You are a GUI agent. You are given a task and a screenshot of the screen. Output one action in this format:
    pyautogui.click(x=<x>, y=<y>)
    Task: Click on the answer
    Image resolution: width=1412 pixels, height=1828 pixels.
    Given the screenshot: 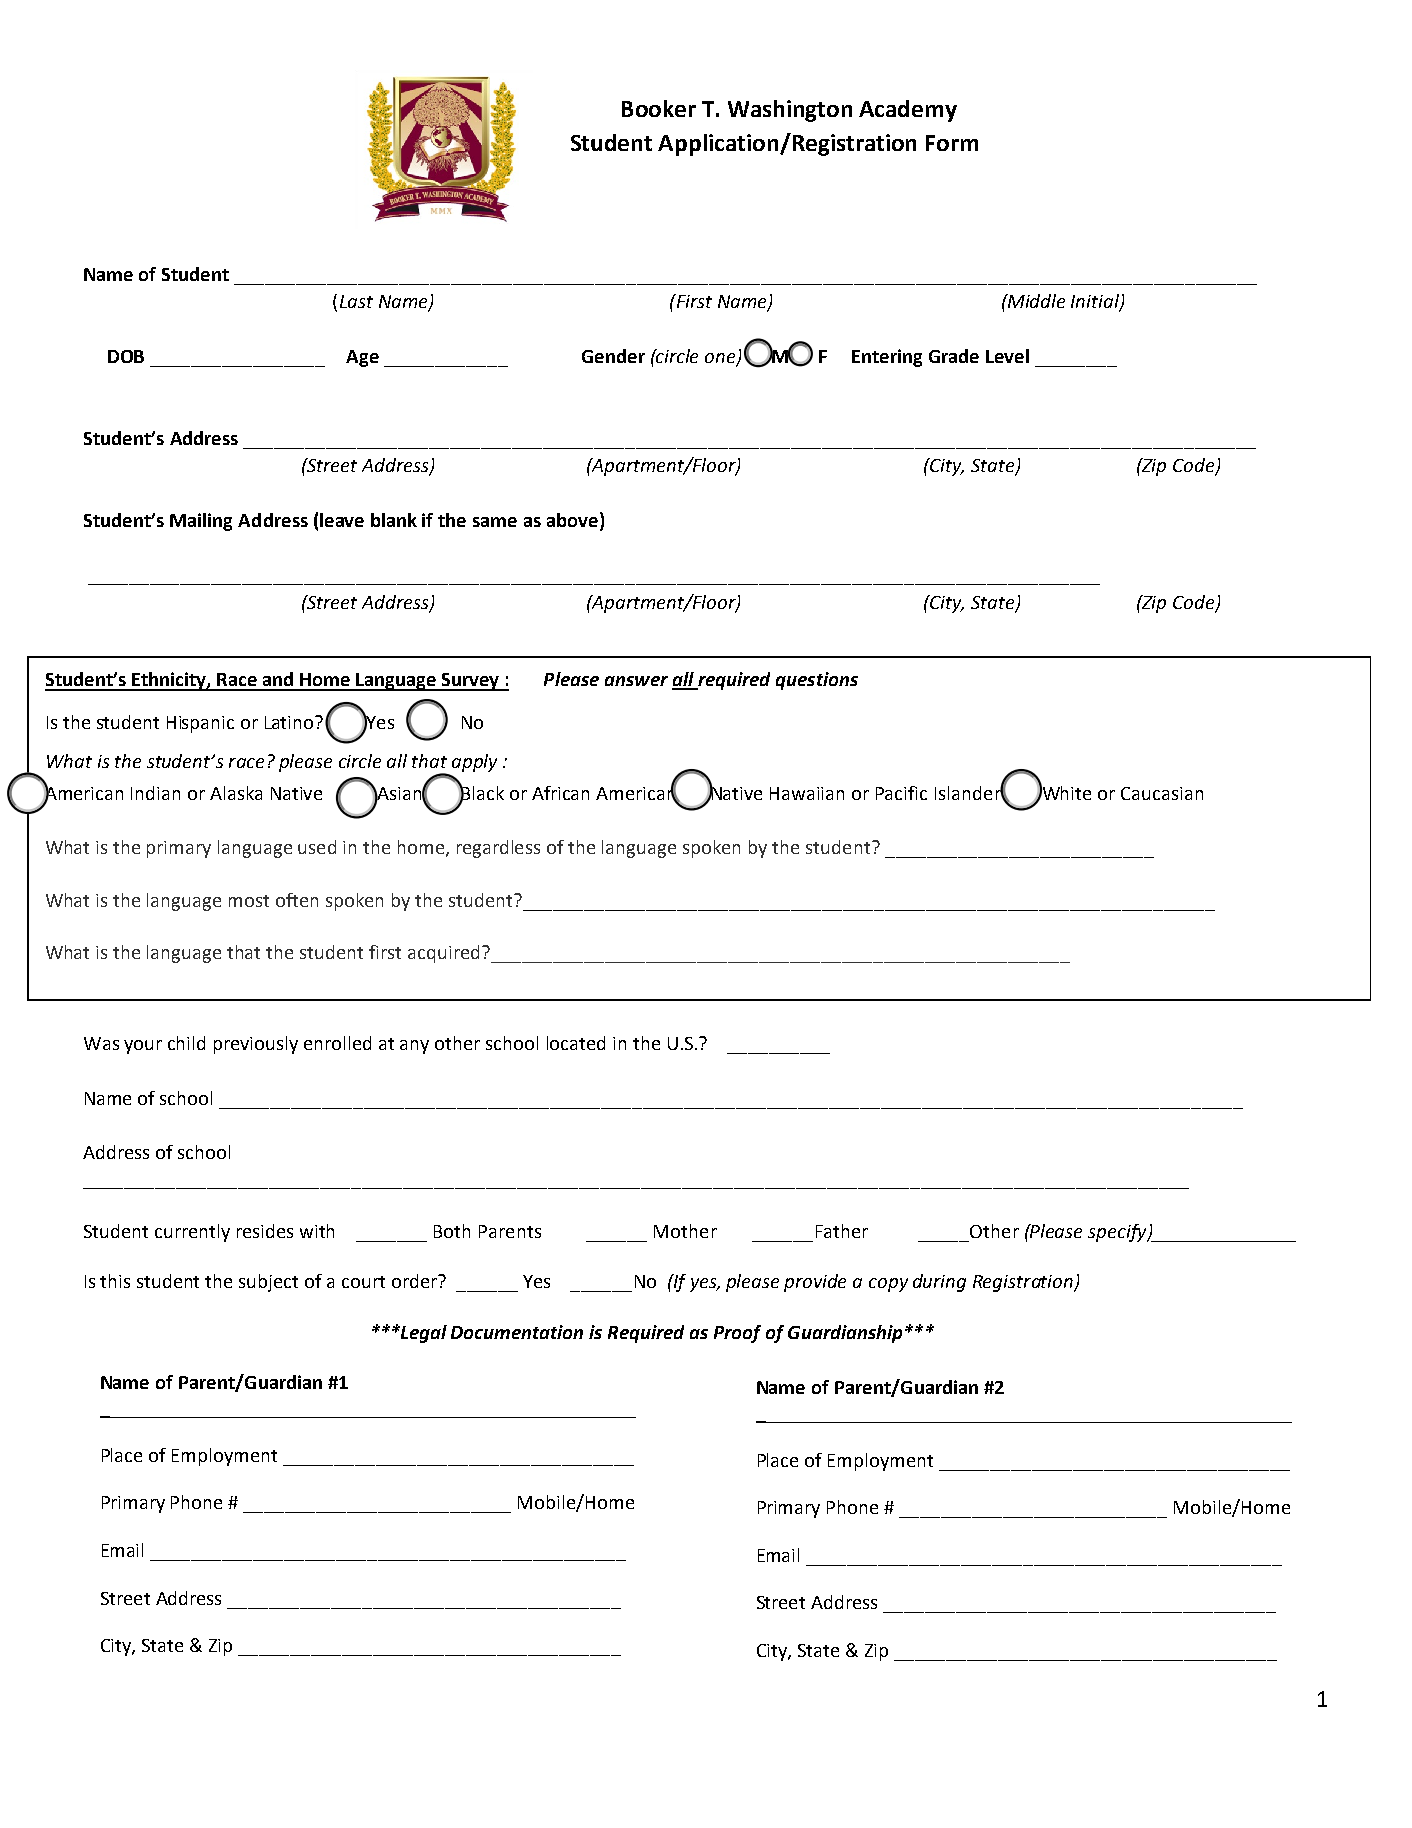 What is the action you would take?
    pyautogui.click(x=636, y=681)
